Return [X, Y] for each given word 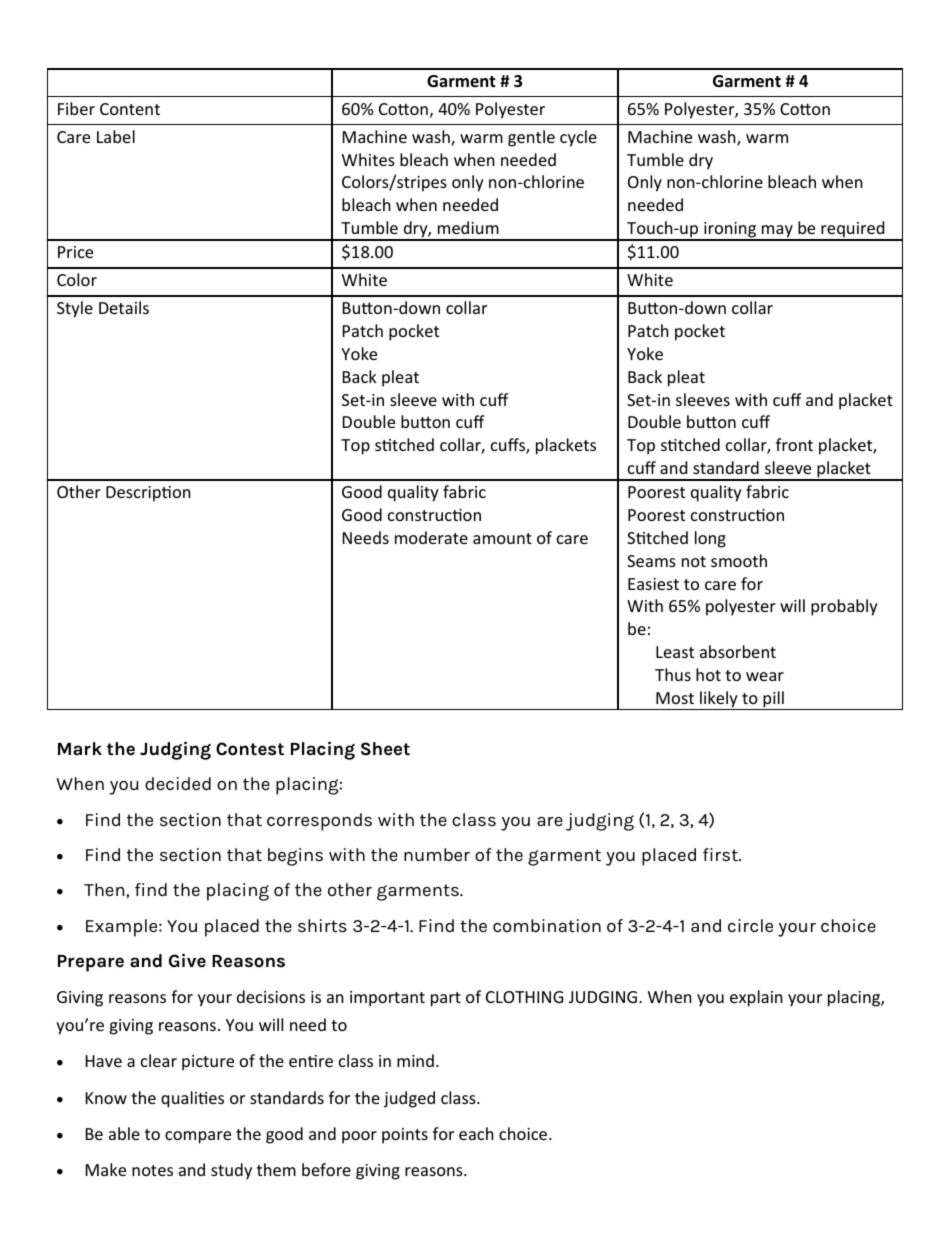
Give [187, 960]
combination [547, 925]
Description [148, 494]
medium [468, 227]
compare [198, 1137]
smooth [739, 560]
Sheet [385, 749]
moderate [431, 537]
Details [124, 307]
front [794, 444]
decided [178, 783]
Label [116, 136]
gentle [531, 138]
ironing [730, 231]
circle [750, 925]
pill [773, 700]
